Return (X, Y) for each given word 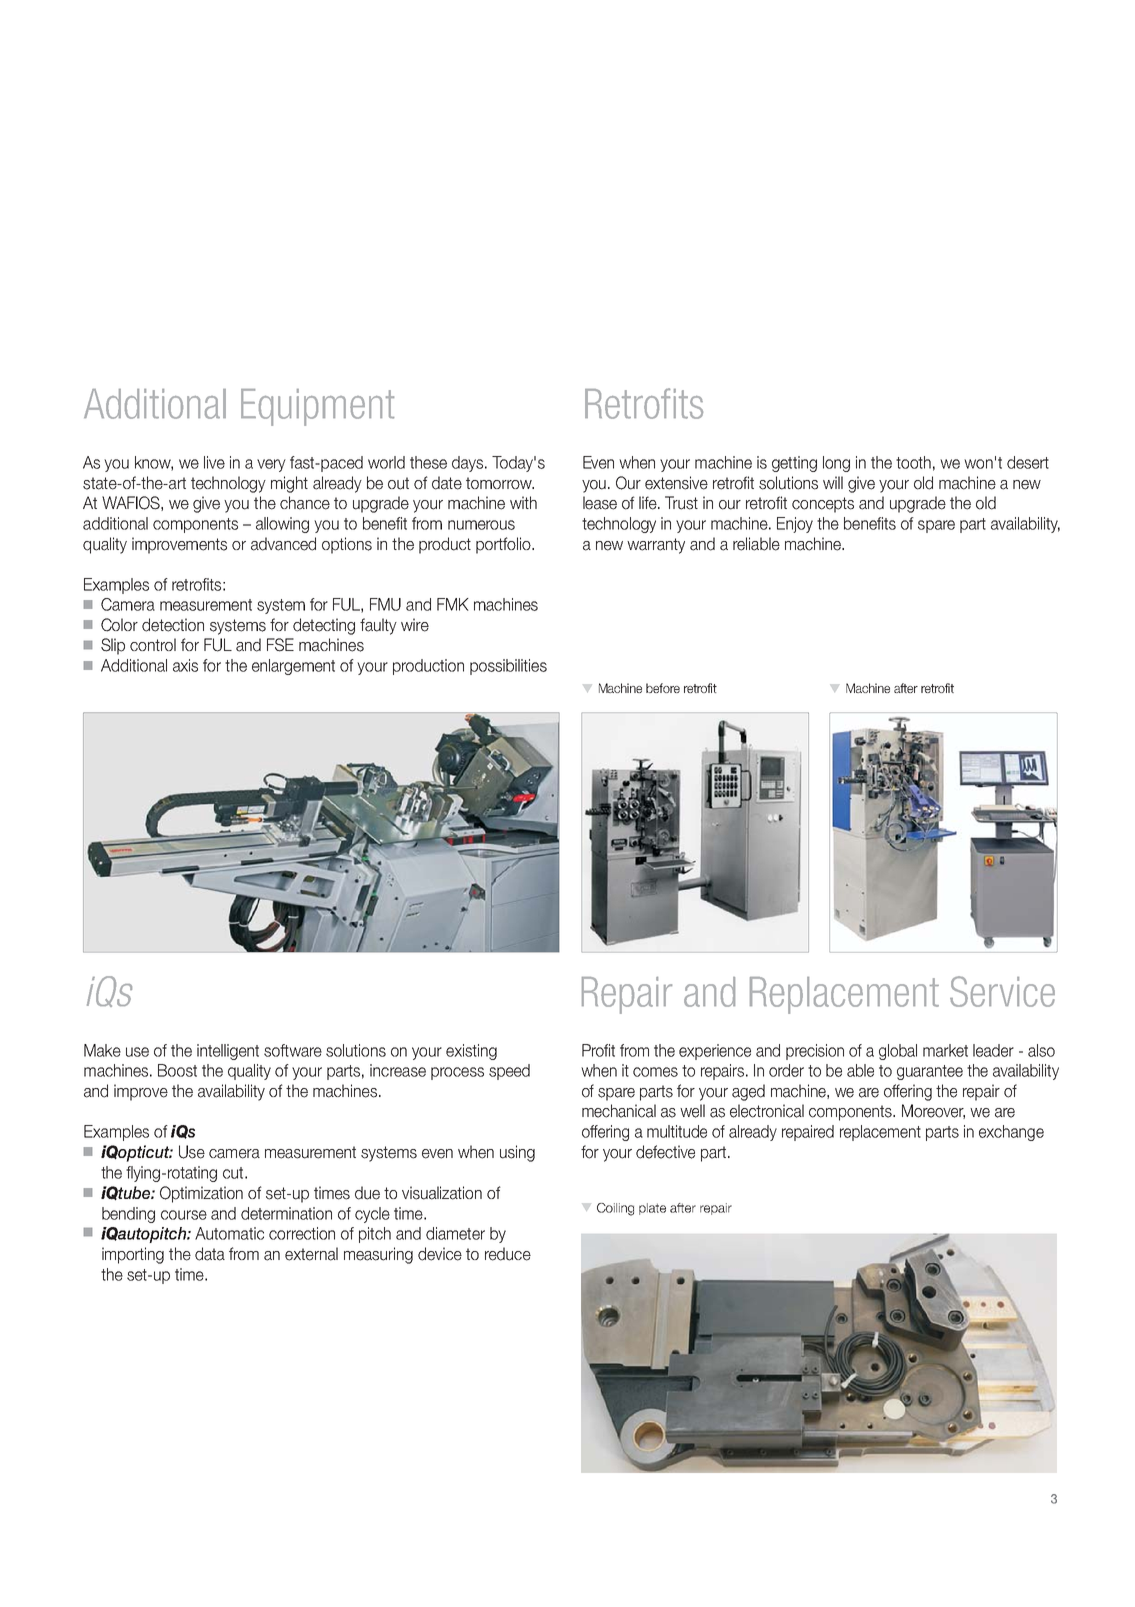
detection (173, 625)
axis (185, 665)
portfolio (504, 545)
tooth (913, 462)
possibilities (508, 667)
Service (1002, 991)
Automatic (229, 1233)
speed (509, 1072)
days (469, 464)
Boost (177, 1070)
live (214, 462)
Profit (598, 1050)
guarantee (930, 1072)
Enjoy (795, 525)
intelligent (228, 1052)
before (663, 688)
